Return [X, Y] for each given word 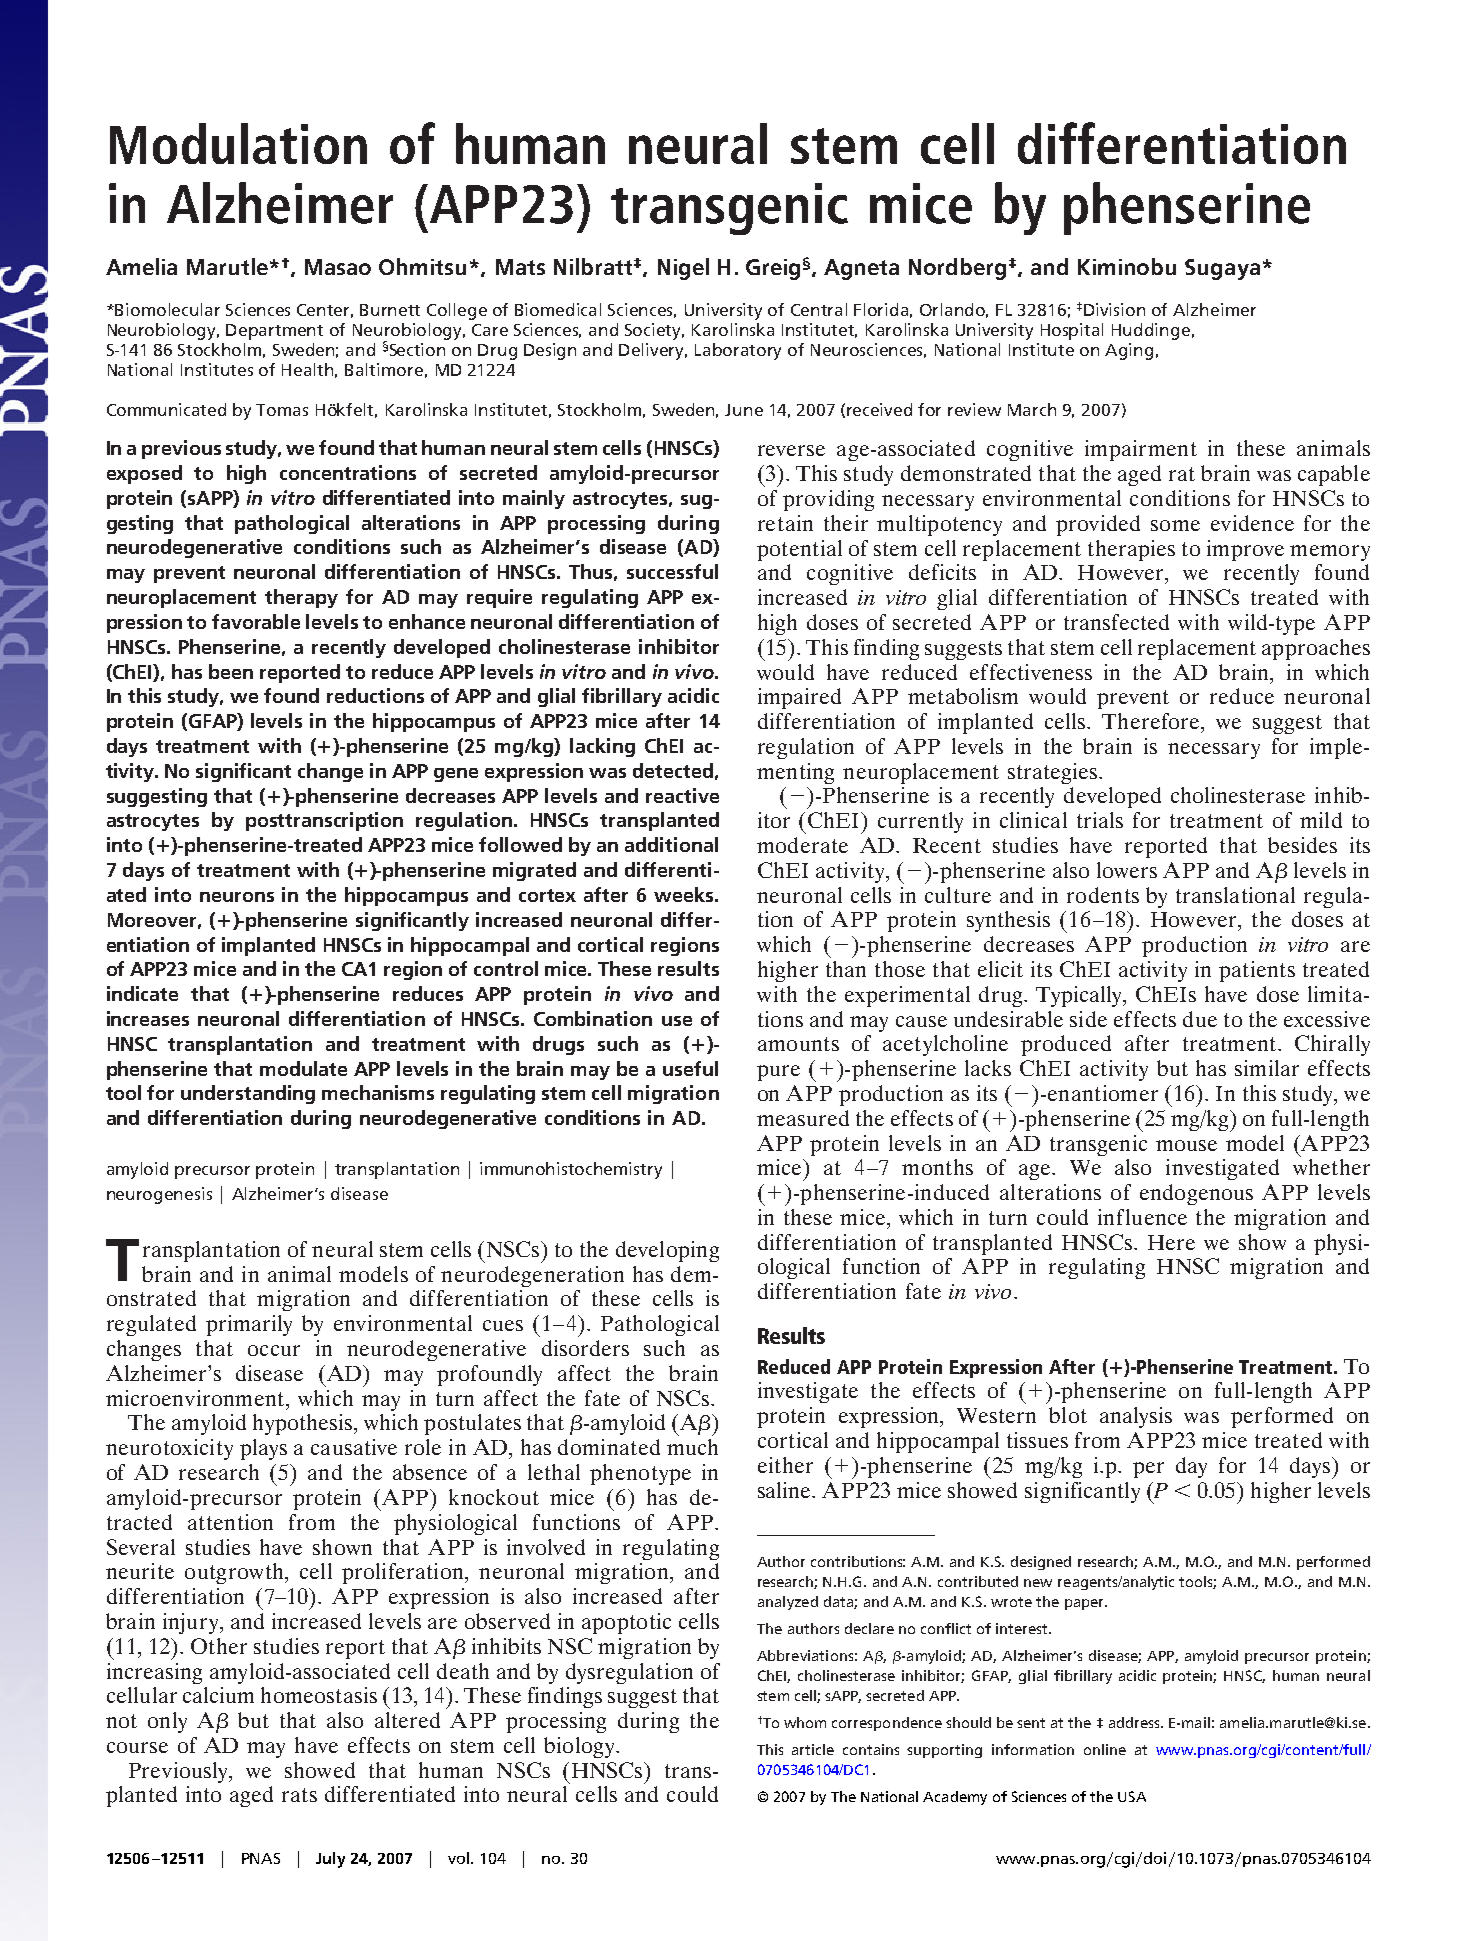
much [692, 1447]
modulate [303, 1068]
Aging [1129, 351]
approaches [1316, 649]
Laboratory [738, 351]
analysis [1136, 1417]
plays [263, 1449]
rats [299, 1795]
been [231, 671]
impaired [799, 698]
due [1200, 1019]
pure [778, 1073]
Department [274, 332]
